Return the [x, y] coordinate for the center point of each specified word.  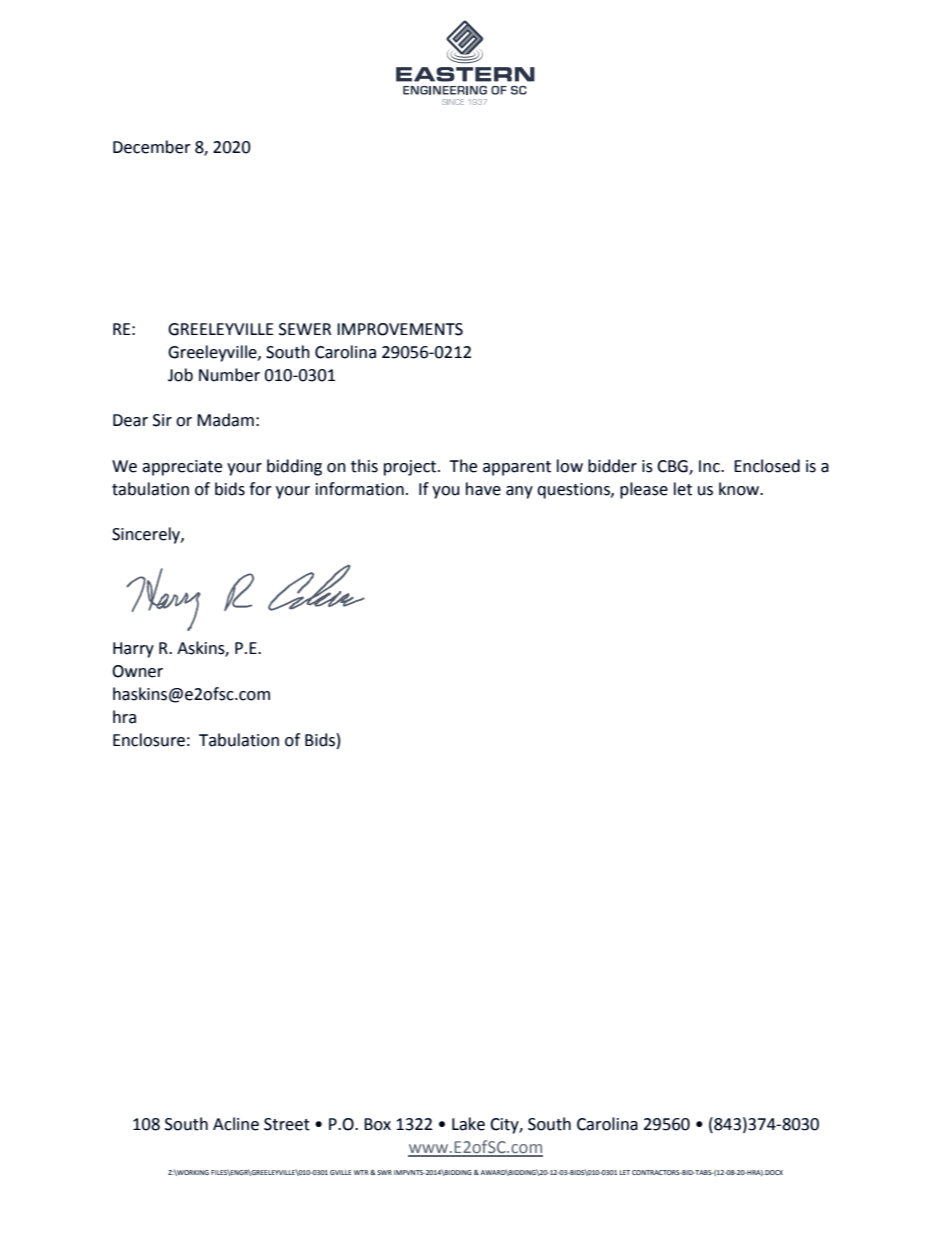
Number [229, 375]
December [152, 147]
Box [377, 1124]
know [740, 489]
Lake [468, 1124]
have [483, 489]
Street [287, 1124]
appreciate [182, 468]
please [644, 490]
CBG [673, 467]
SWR [384, 1172]
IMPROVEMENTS [400, 329]
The [463, 466]
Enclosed [767, 466]
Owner [137, 671]
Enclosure [149, 740]
